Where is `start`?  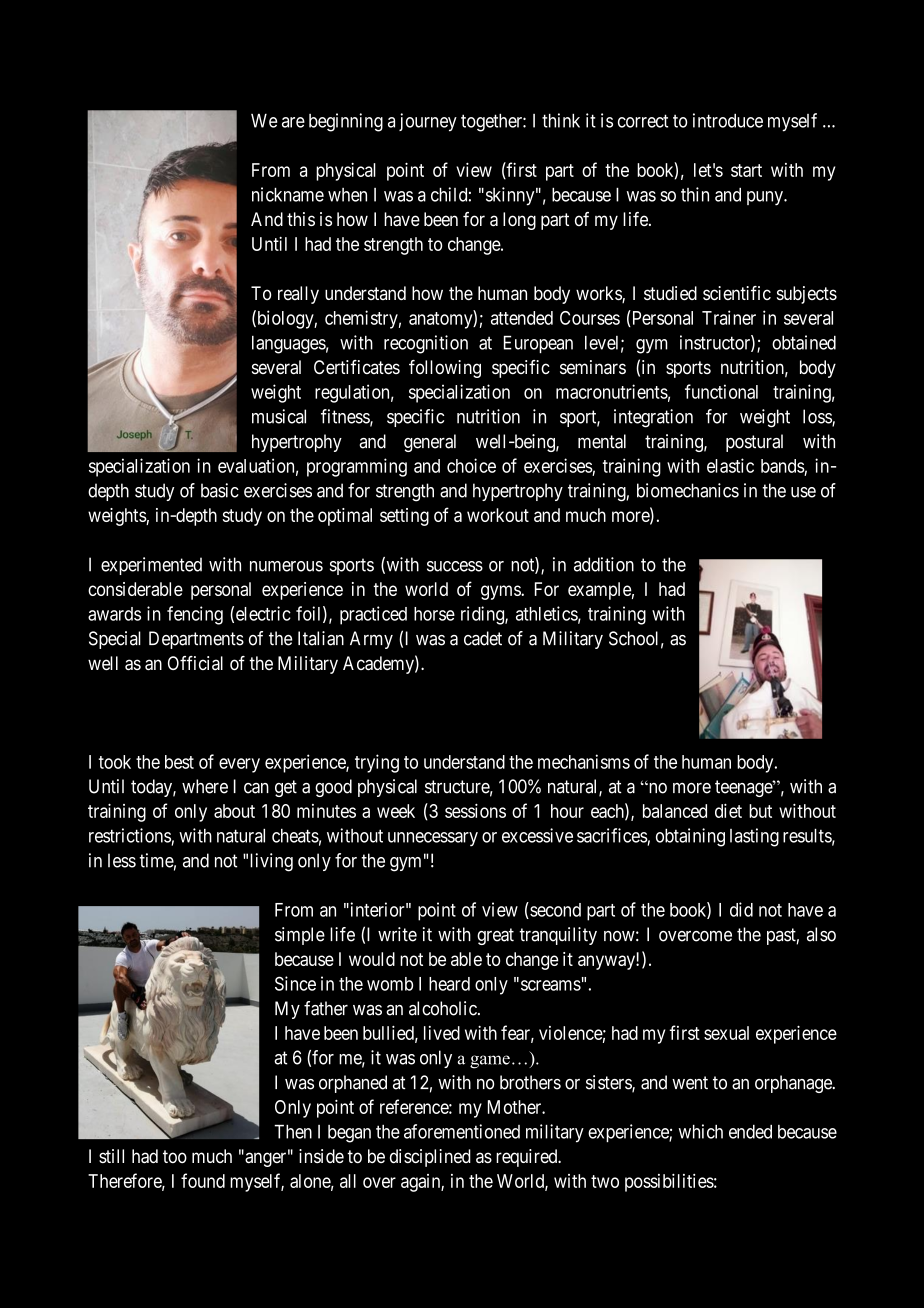 start is located at coordinates (746, 170).
